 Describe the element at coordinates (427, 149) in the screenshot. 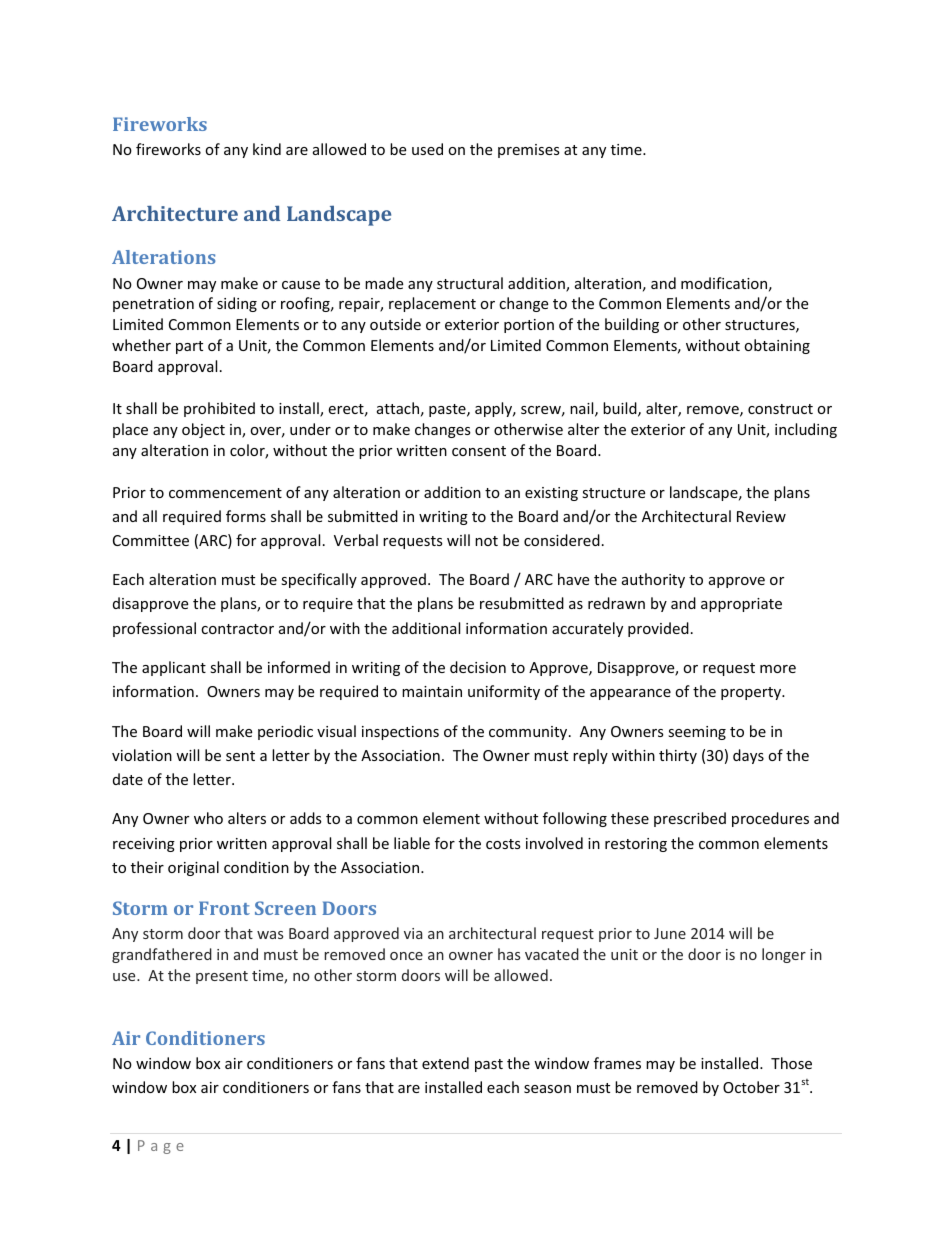

I see `used` at that location.
